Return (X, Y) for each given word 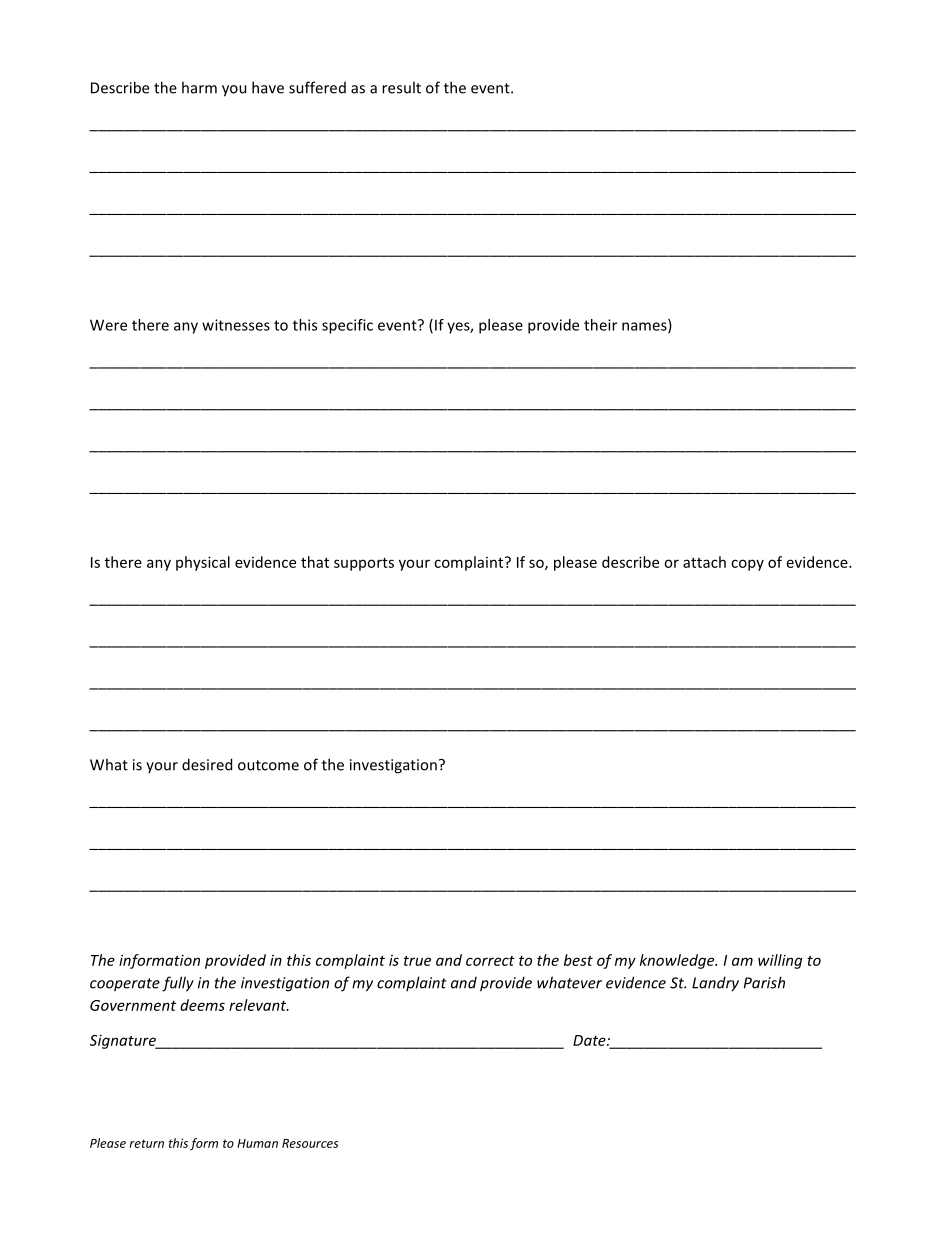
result (401, 87)
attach (704, 562)
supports (364, 564)
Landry (715, 984)
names (645, 327)
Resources (310, 1143)
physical (203, 563)
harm (199, 87)
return (146, 1143)
